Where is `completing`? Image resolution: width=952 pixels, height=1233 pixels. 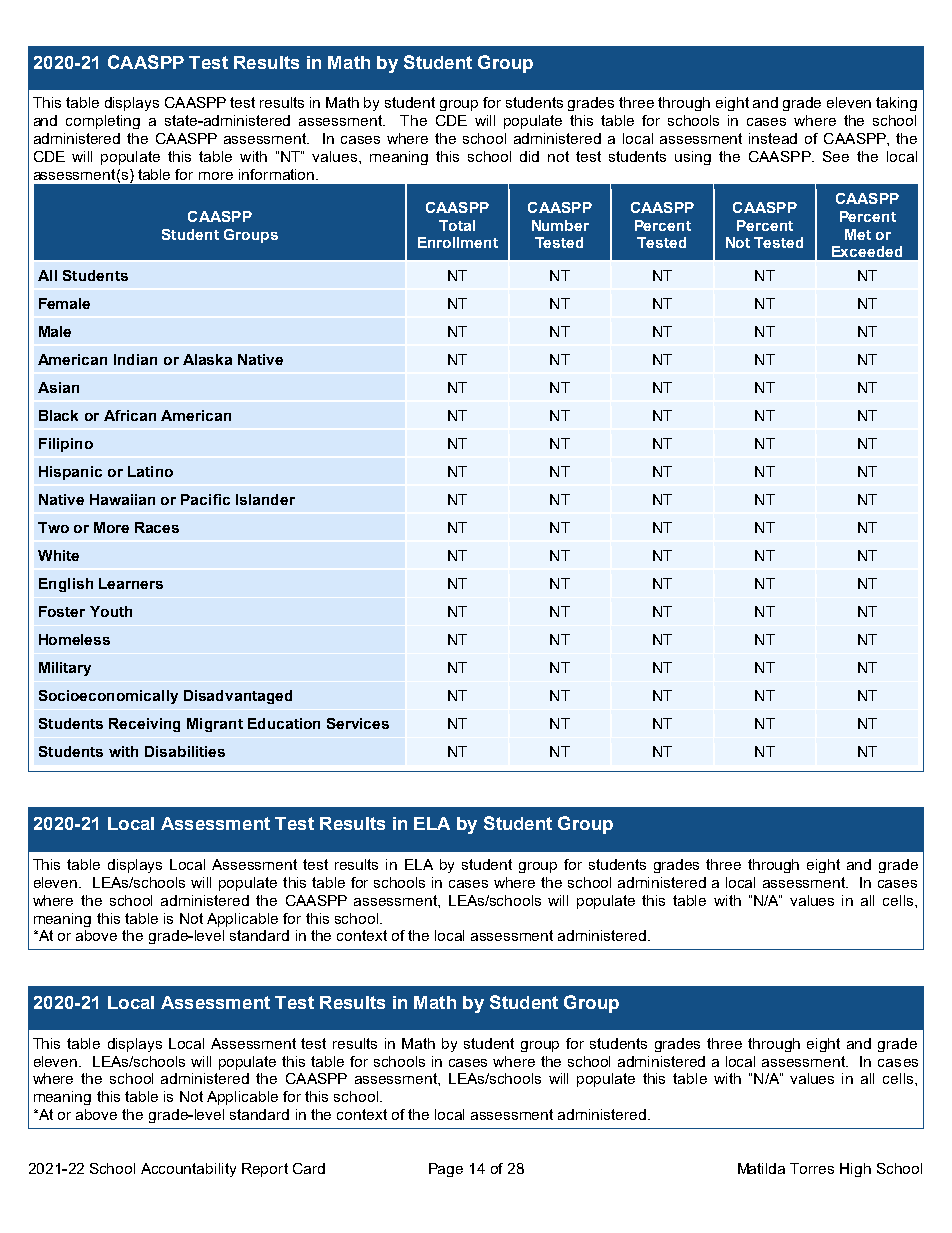
completing is located at coordinates (103, 122).
